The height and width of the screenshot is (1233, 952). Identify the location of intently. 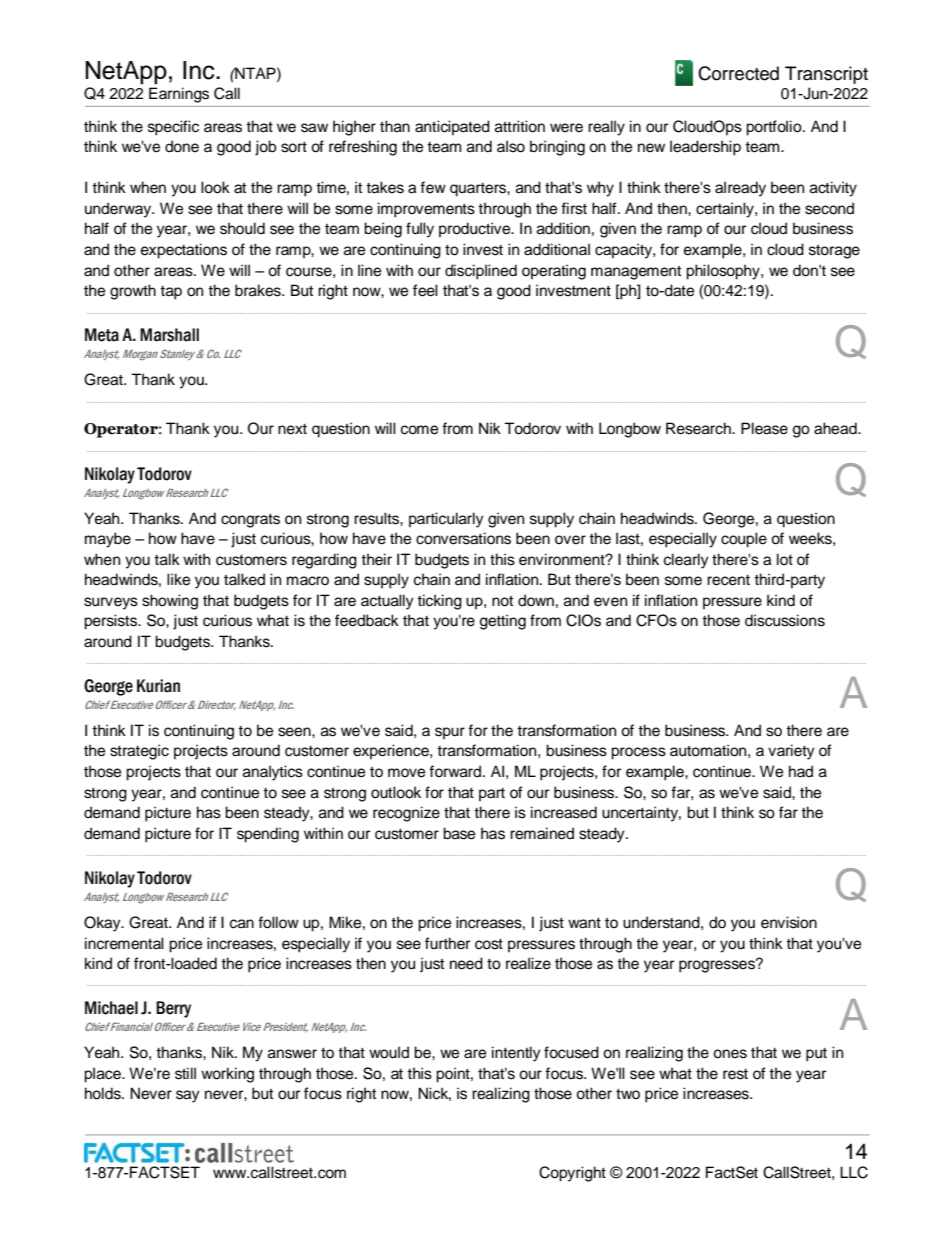
(516, 1054).
